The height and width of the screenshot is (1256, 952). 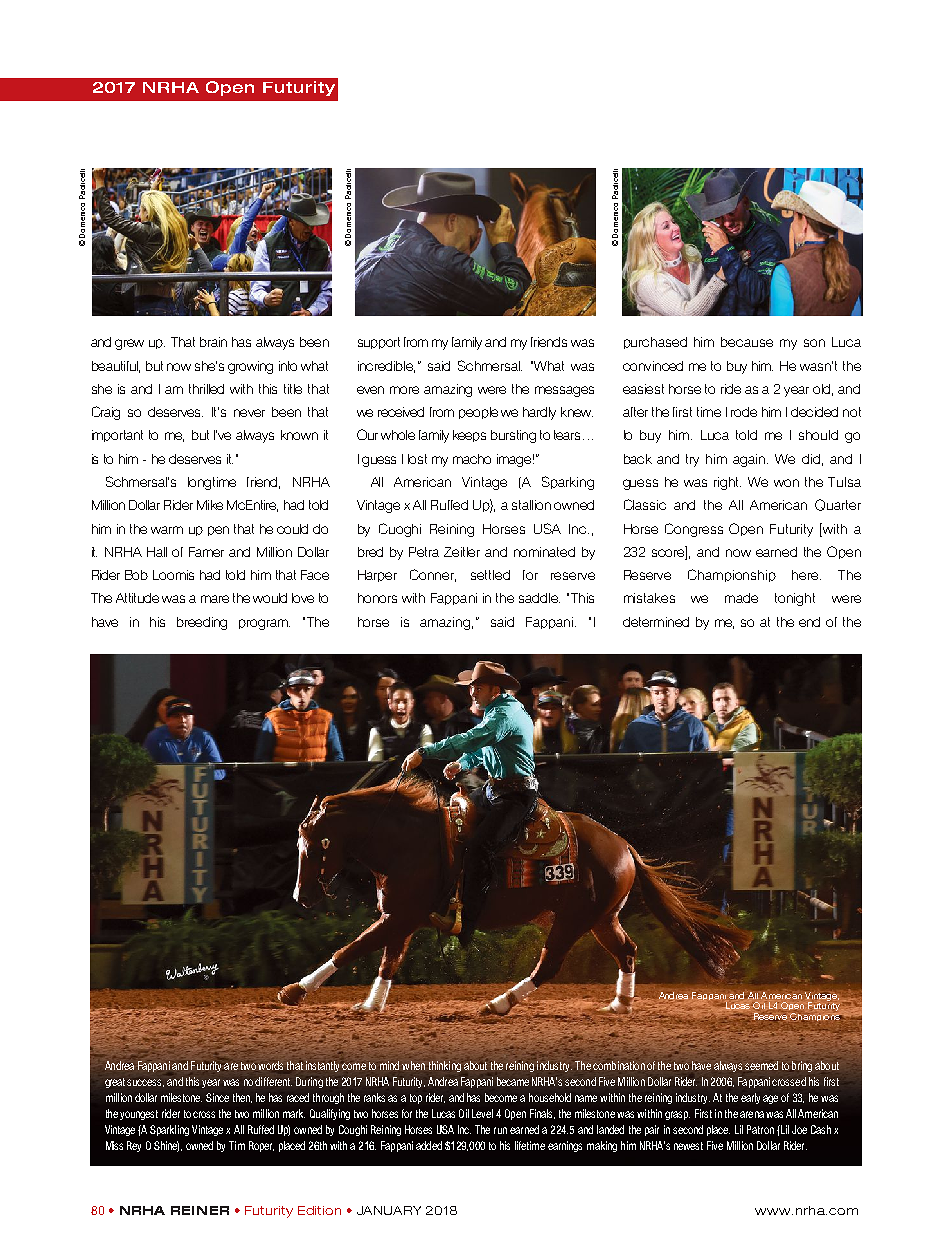 I want to click on people, so click(x=478, y=413).
